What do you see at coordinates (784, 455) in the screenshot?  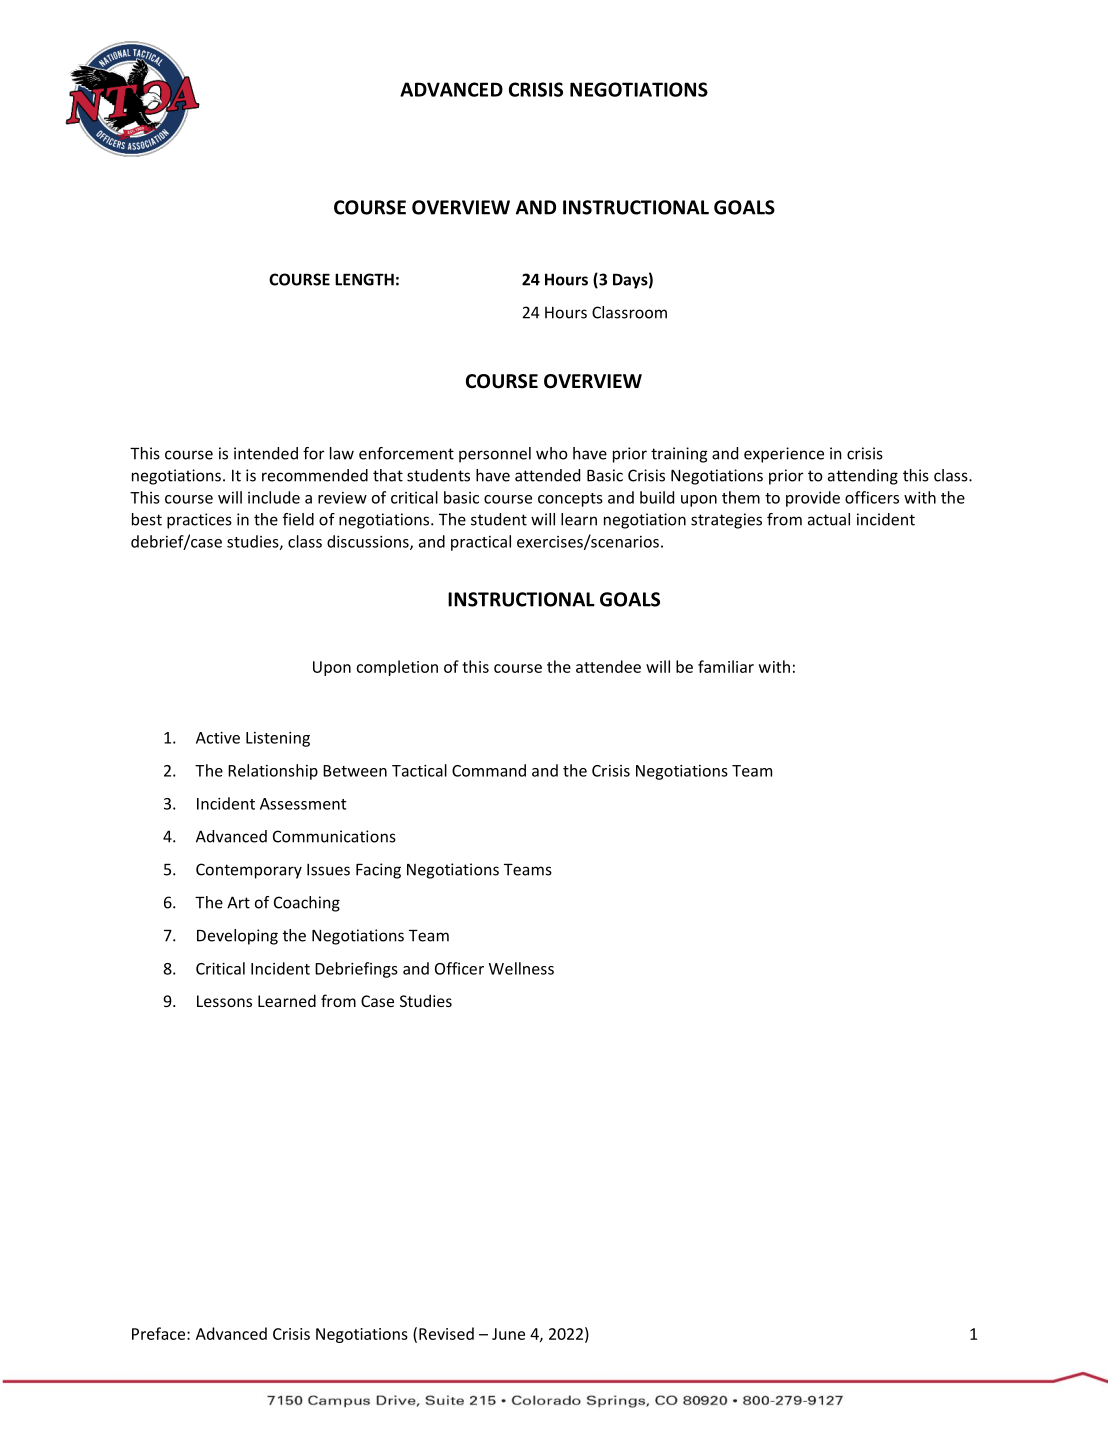 I see `experience` at bounding box center [784, 455].
